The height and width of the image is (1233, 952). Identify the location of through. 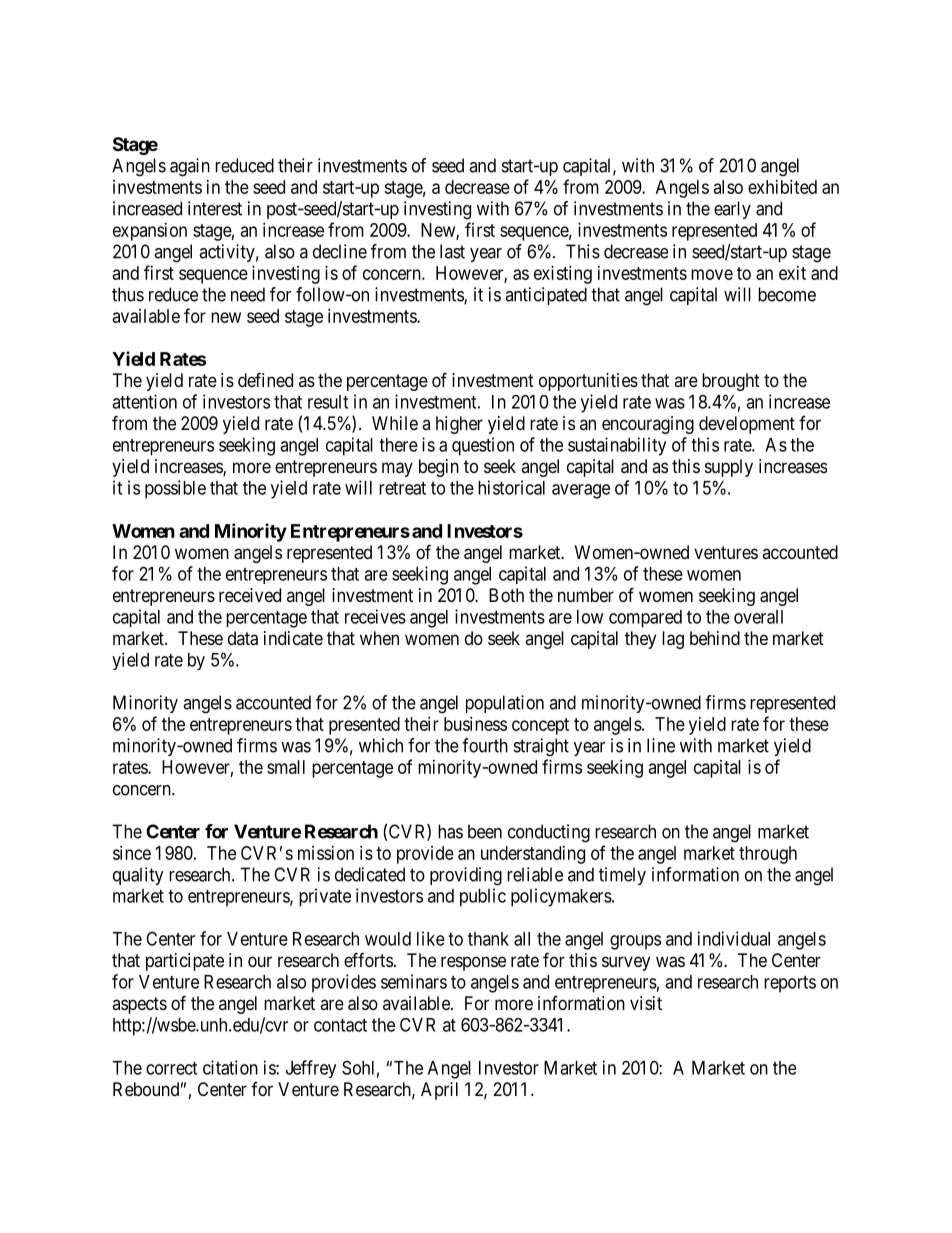
(768, 855).
